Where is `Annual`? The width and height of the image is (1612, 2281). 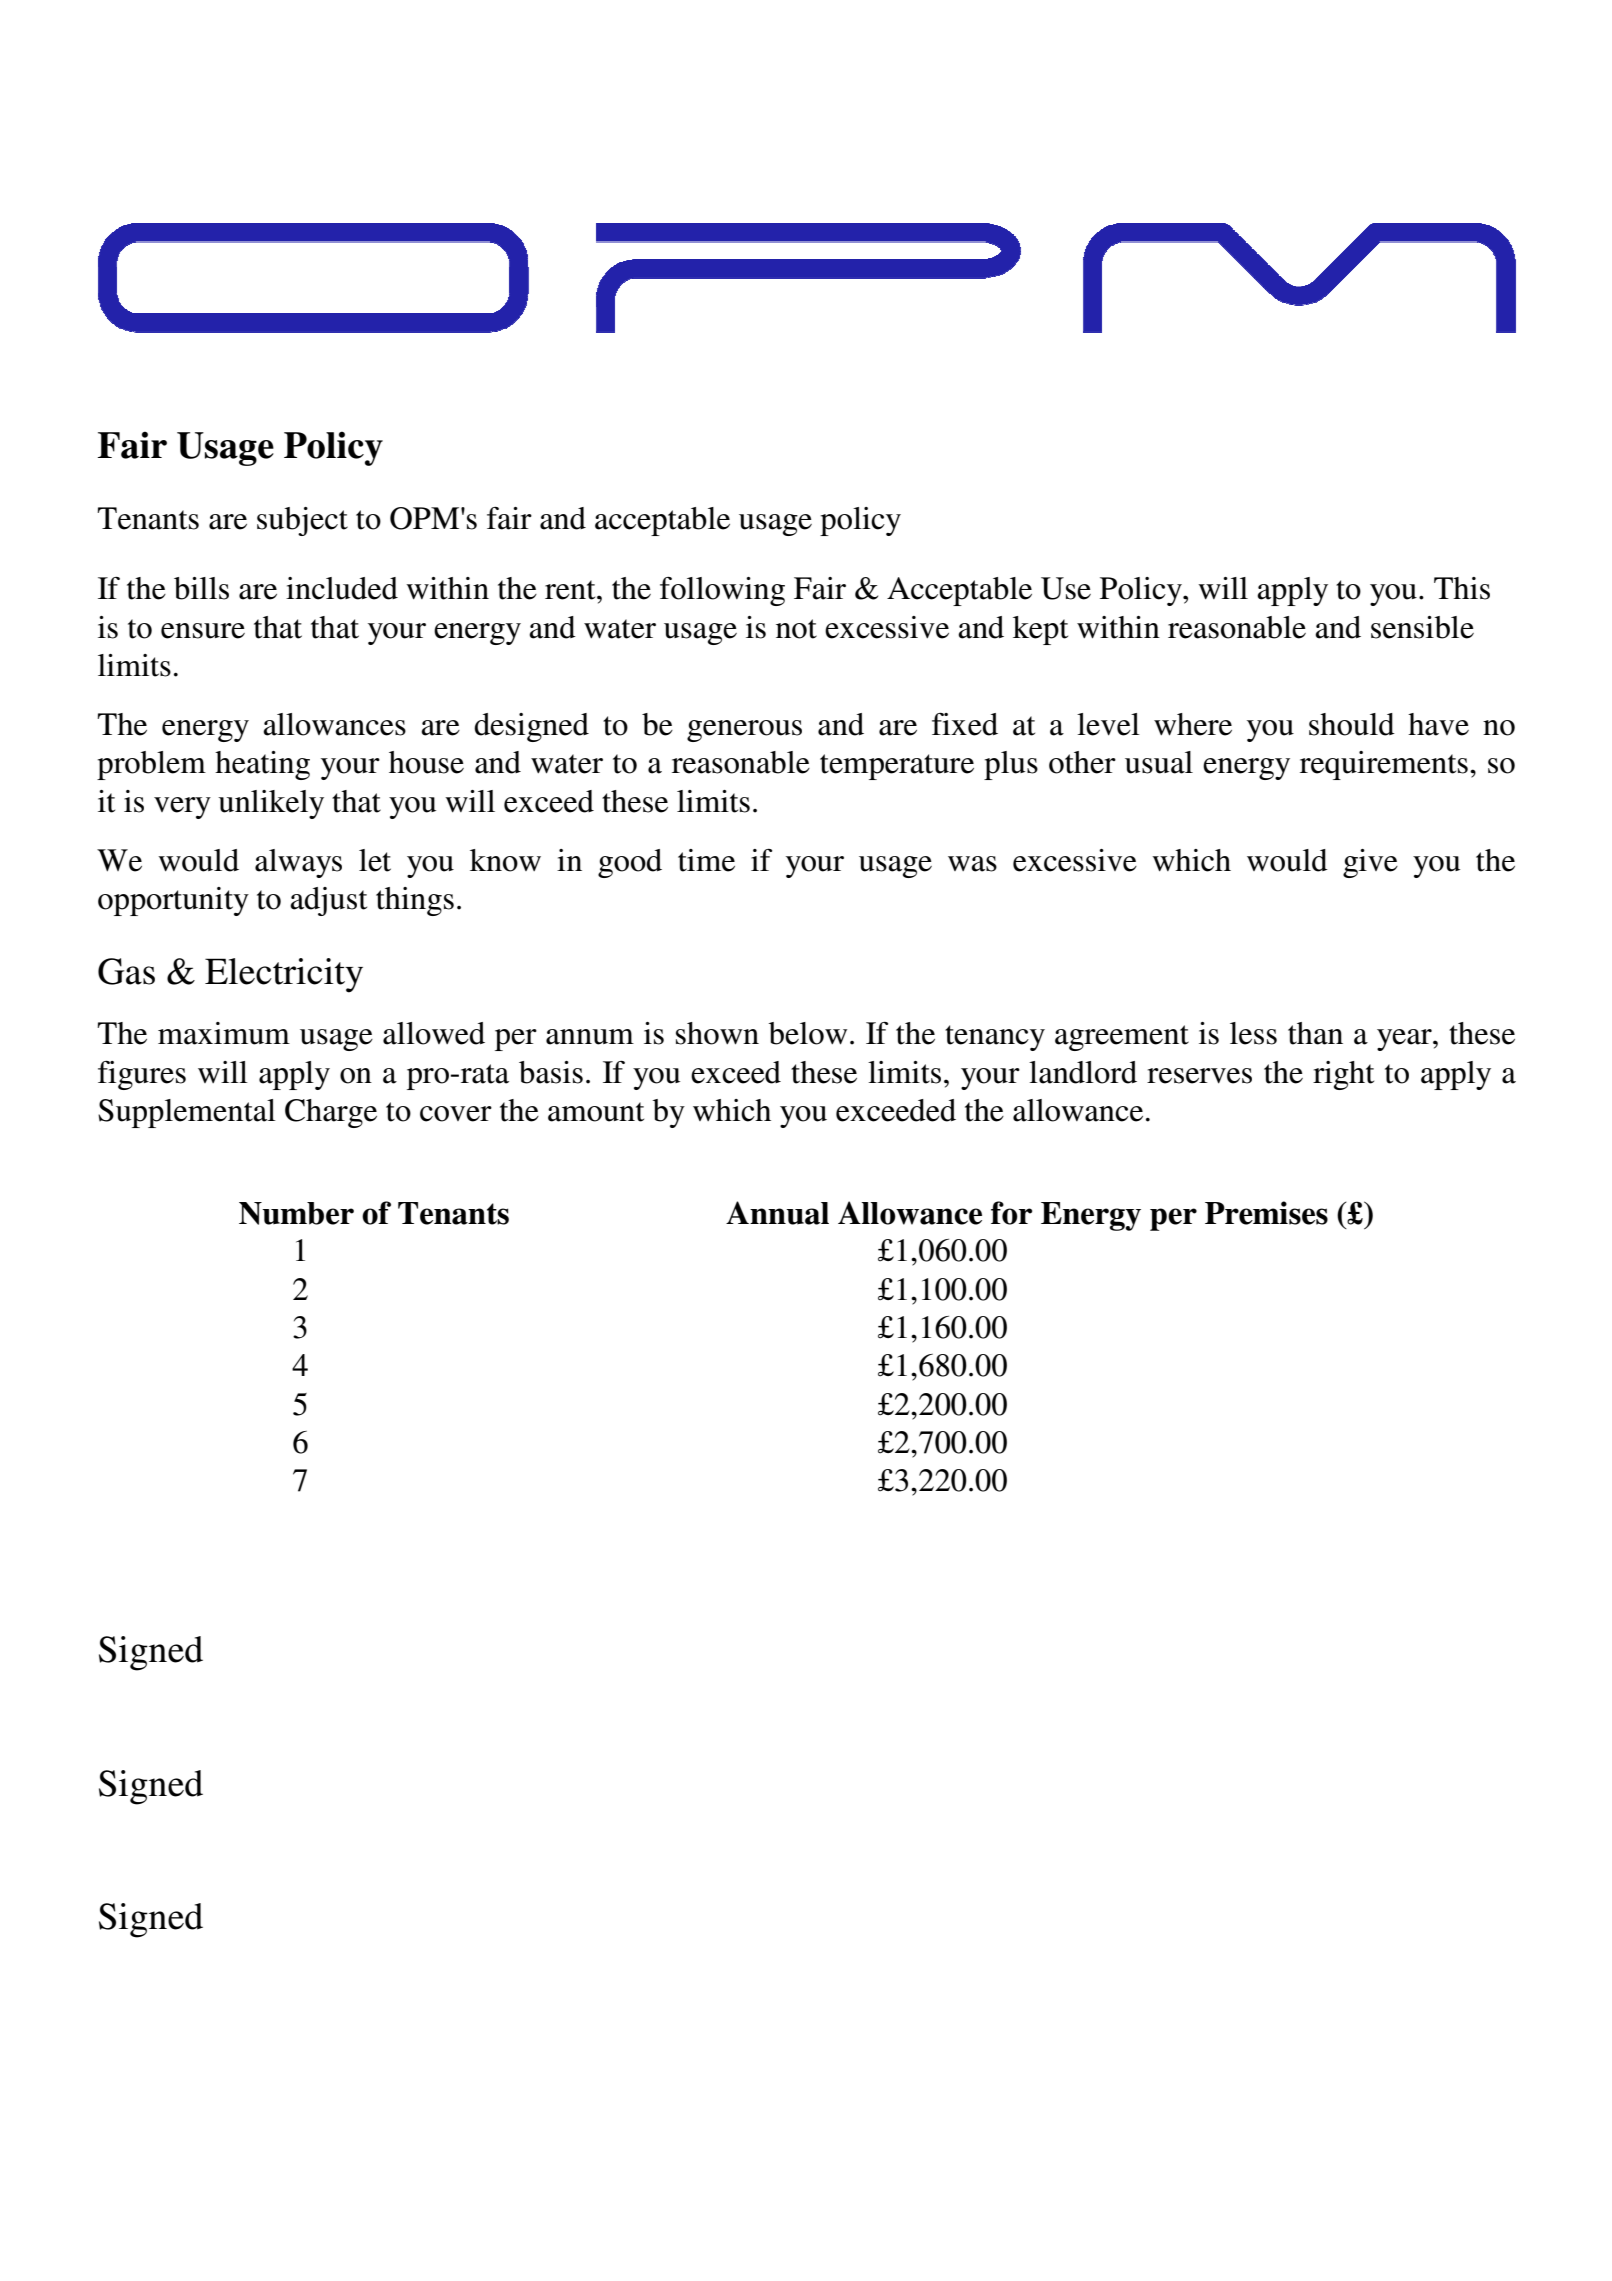 Annual is located at coordinates (777, 1213).
